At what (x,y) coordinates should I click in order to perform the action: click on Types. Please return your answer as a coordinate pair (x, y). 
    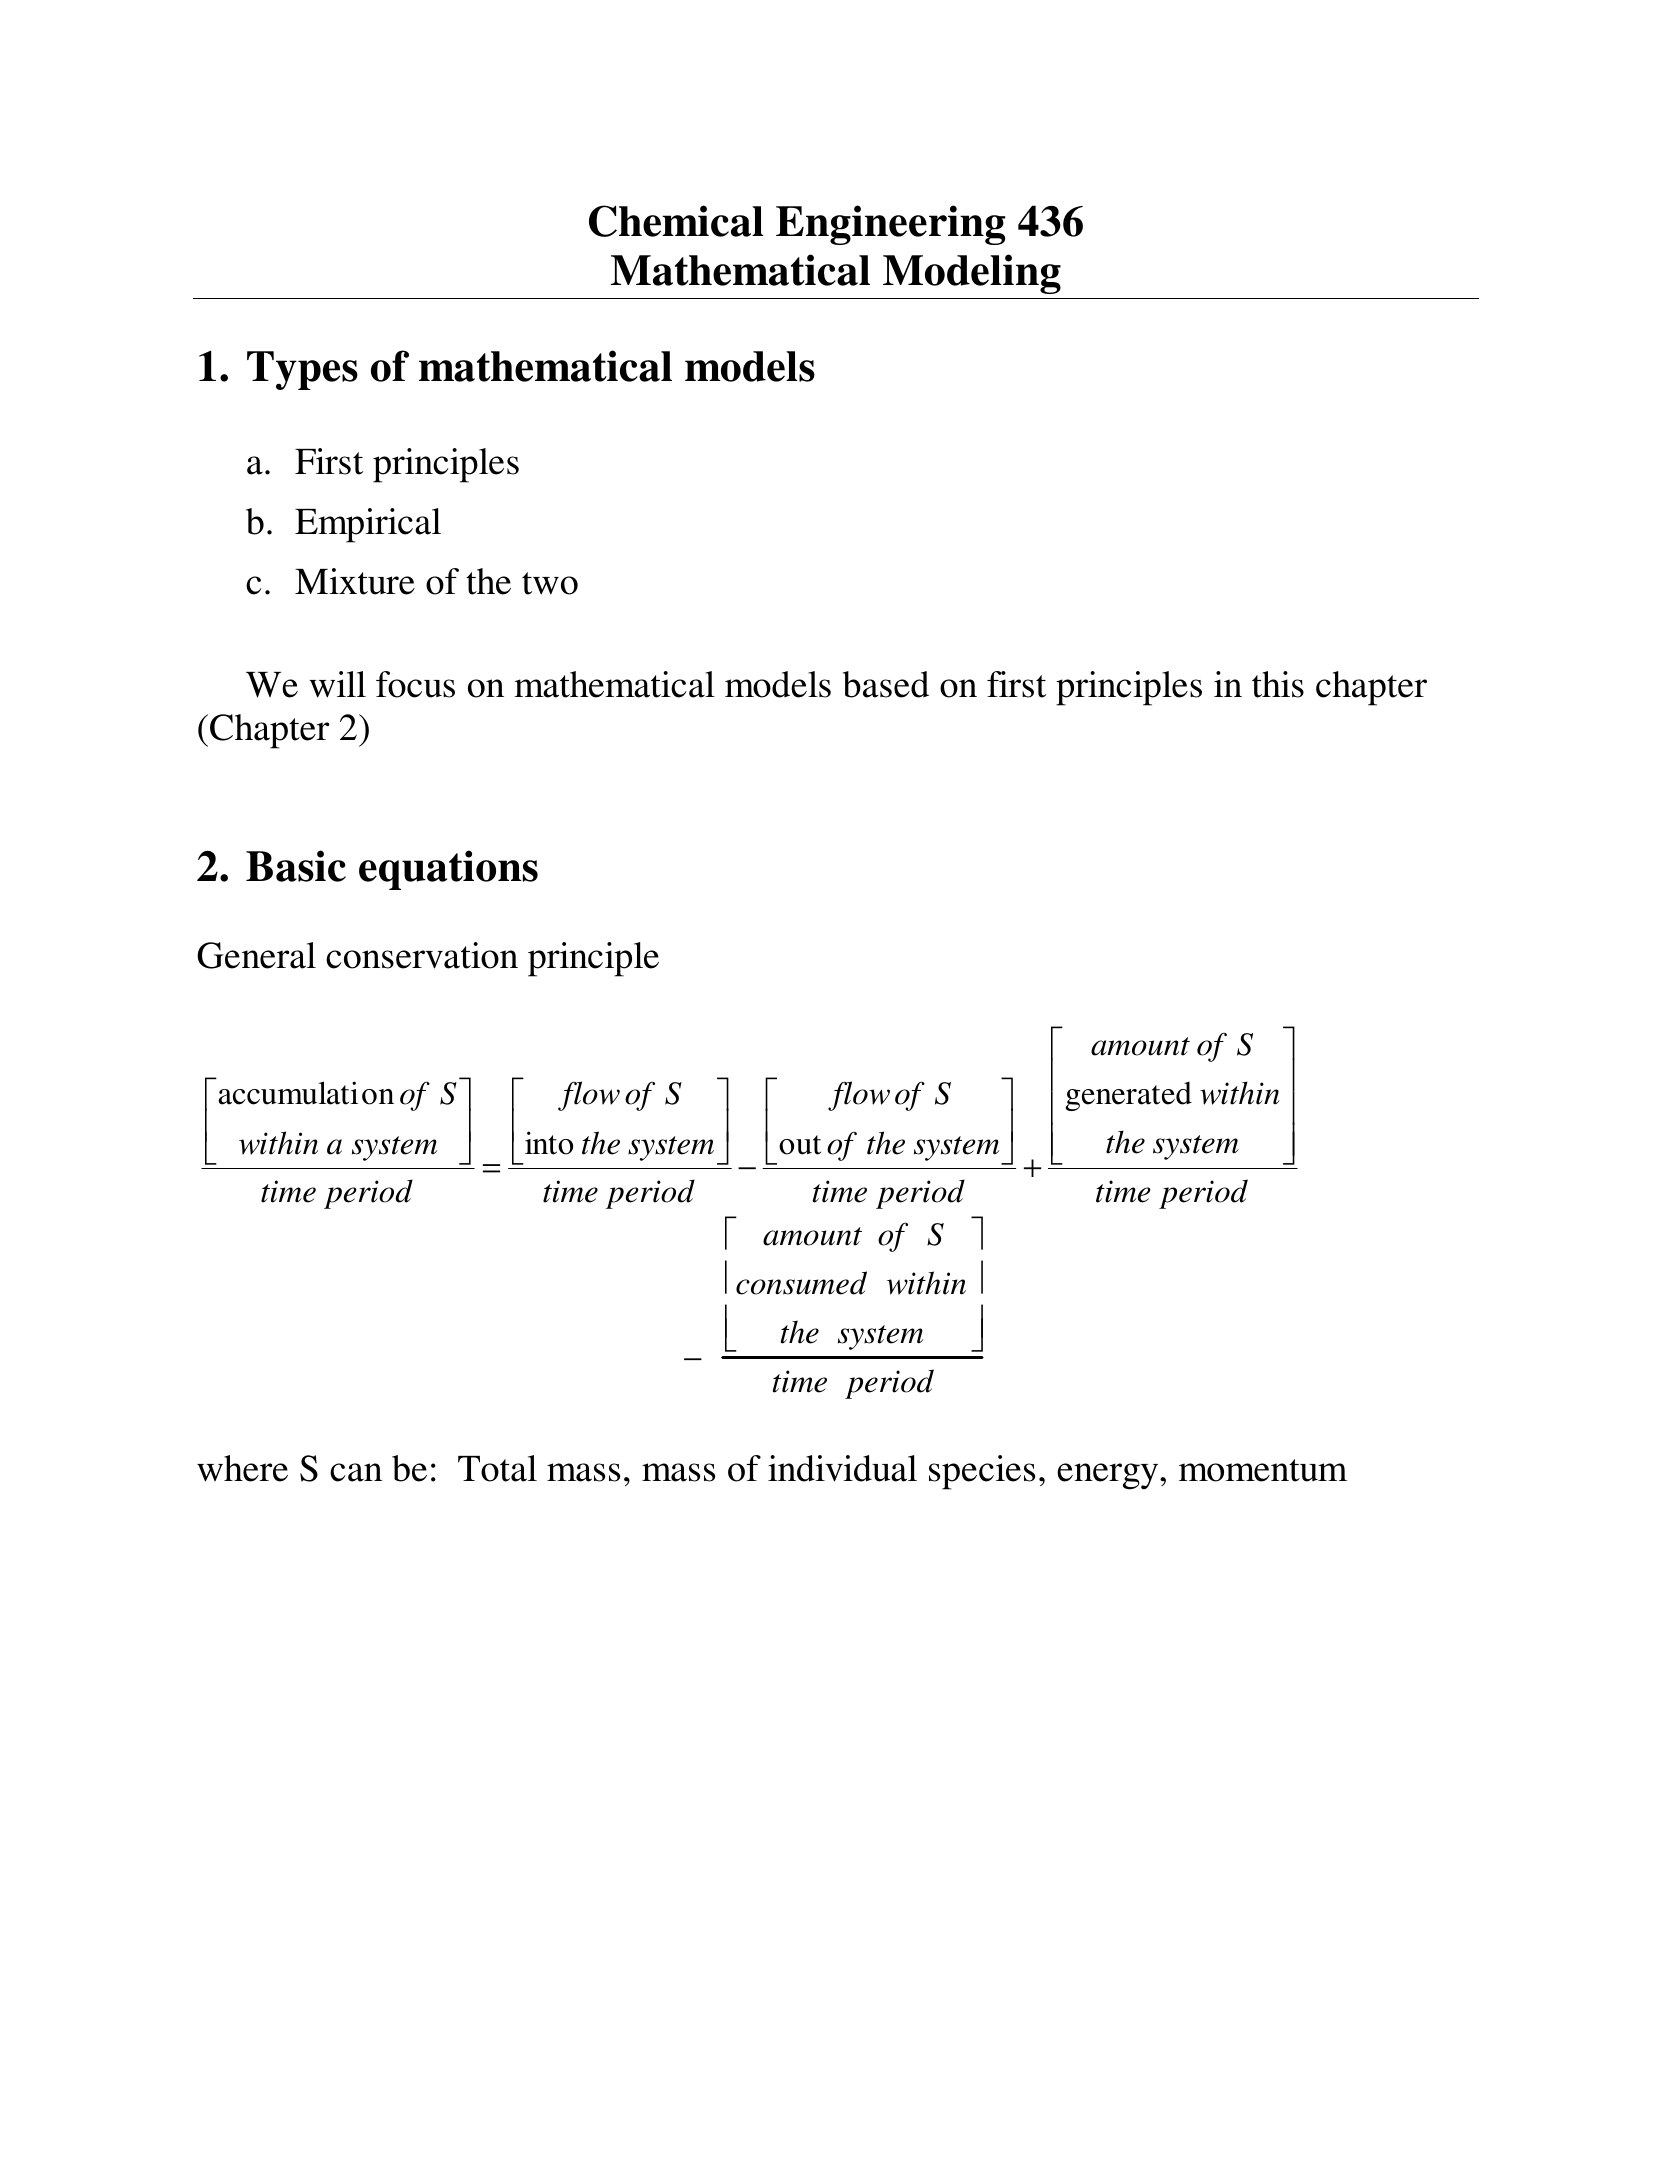
    Looking at the image, I should click on (302, 370).
